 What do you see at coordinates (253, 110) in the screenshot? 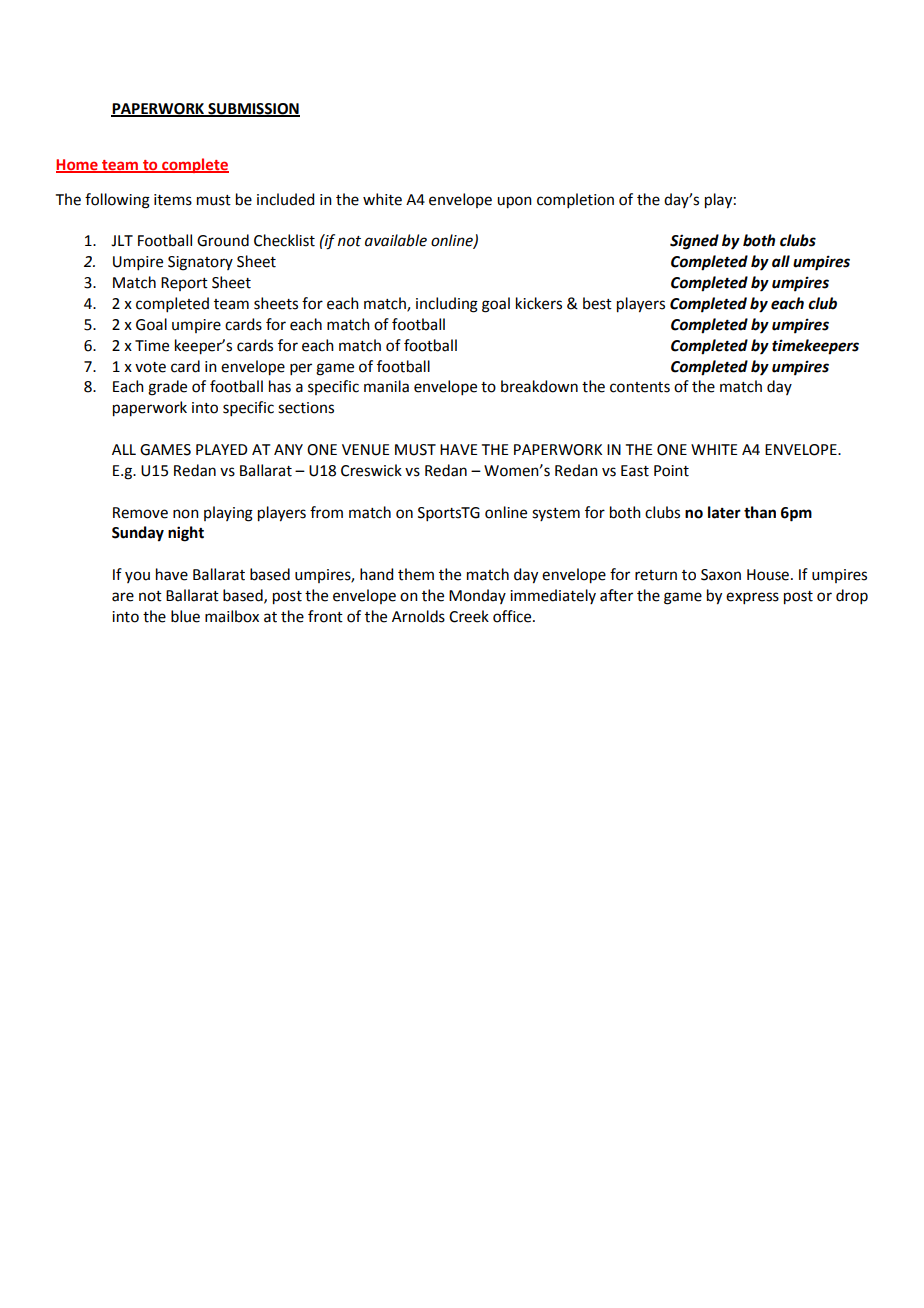
I see `SUBMISSION` at bounding box center [253, 110].
